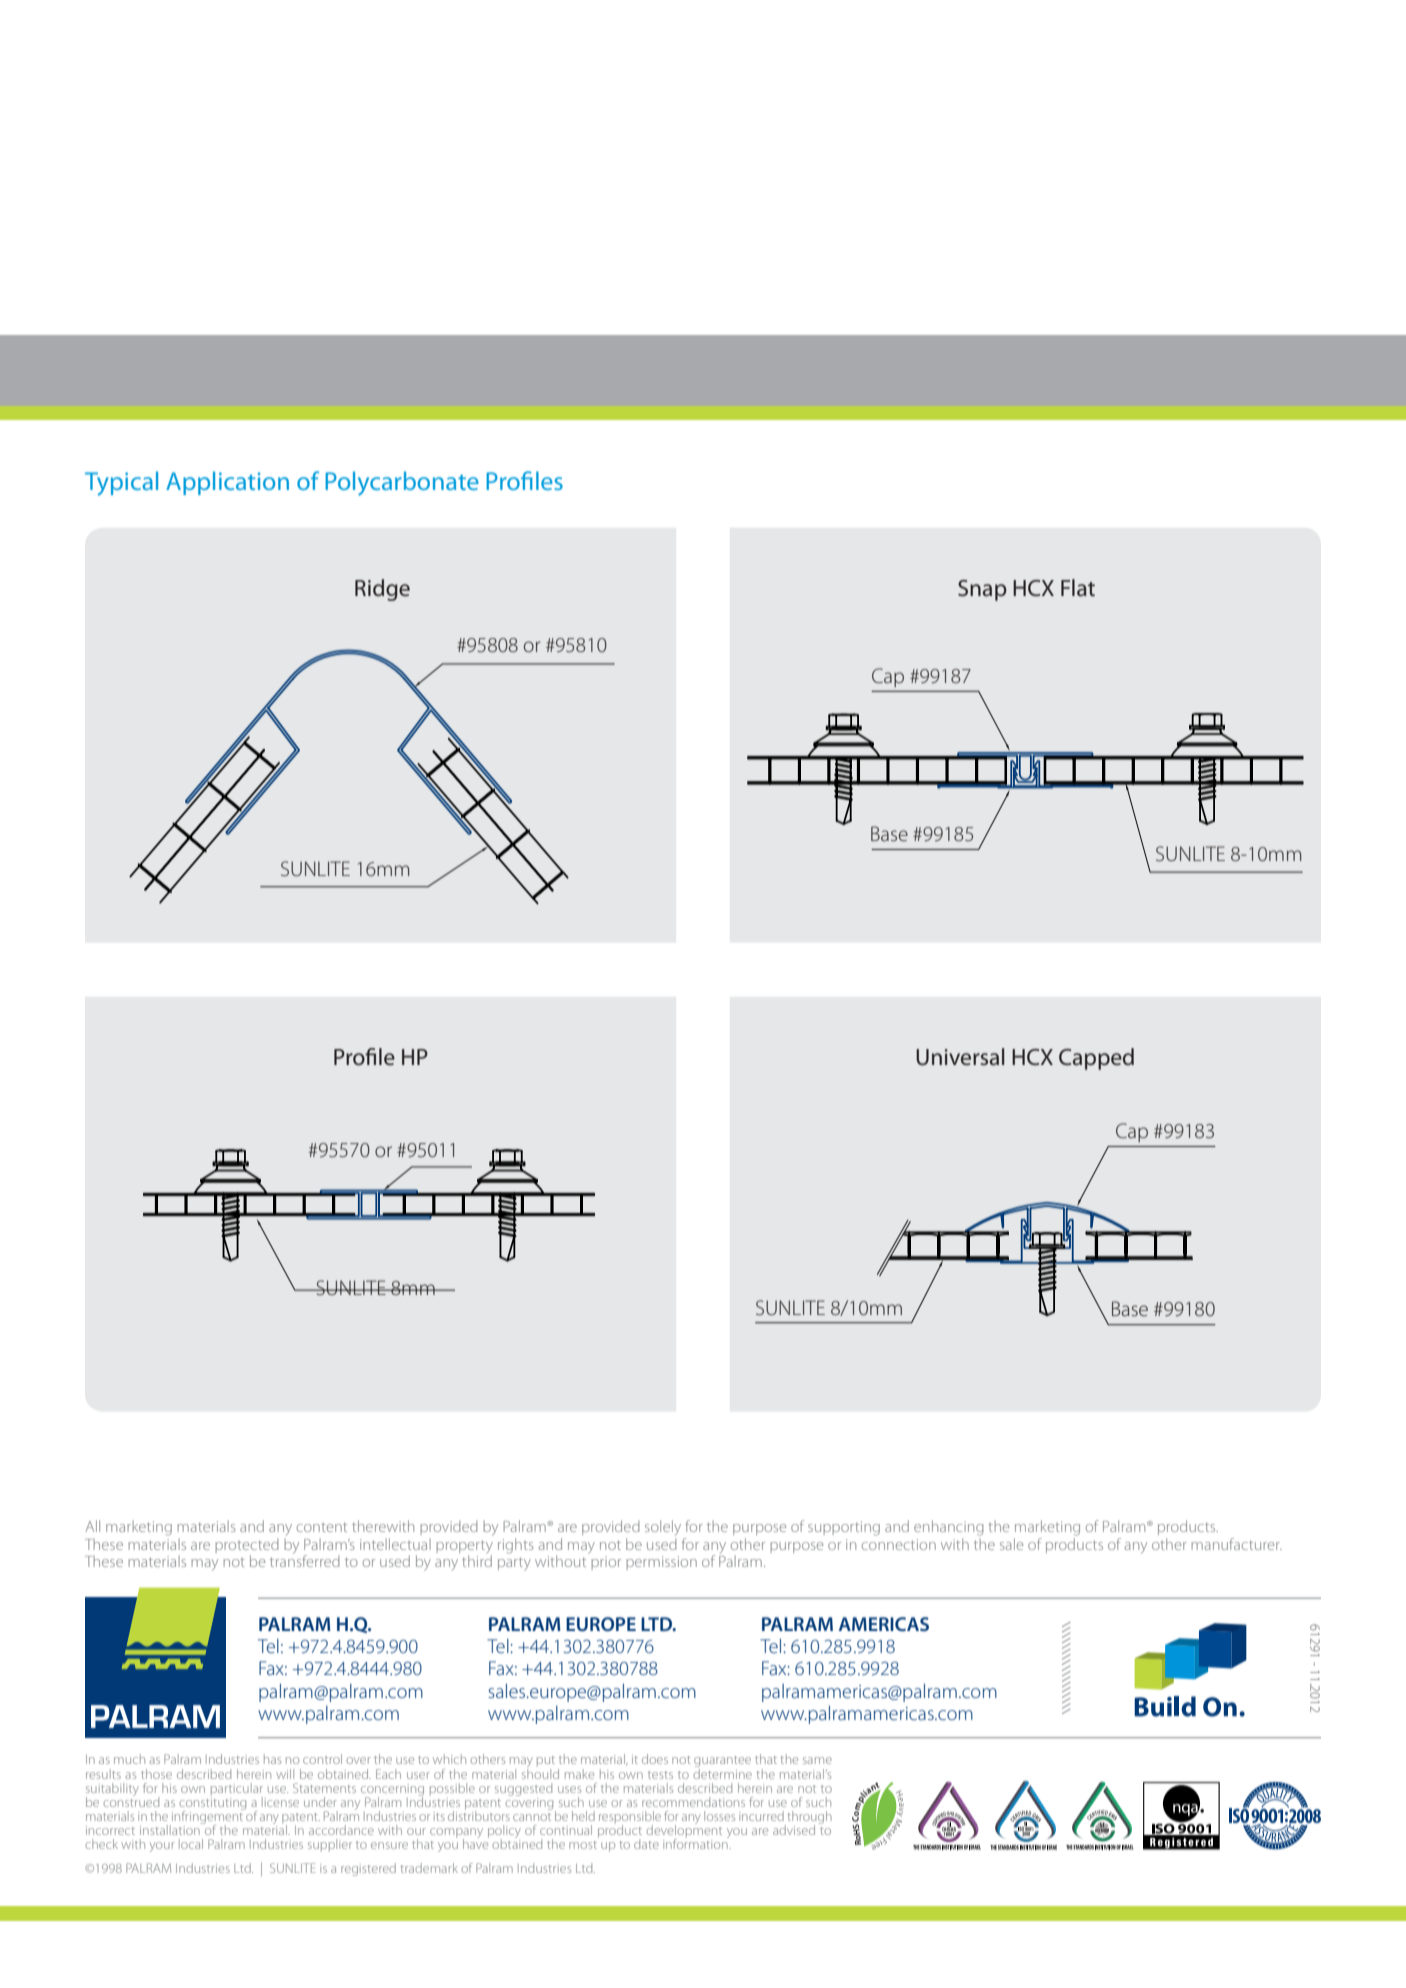 The height and width of the page is (1988, 1406). Describe the element at coordinates (899, 1544) in the page. I see `connection` at that location.
